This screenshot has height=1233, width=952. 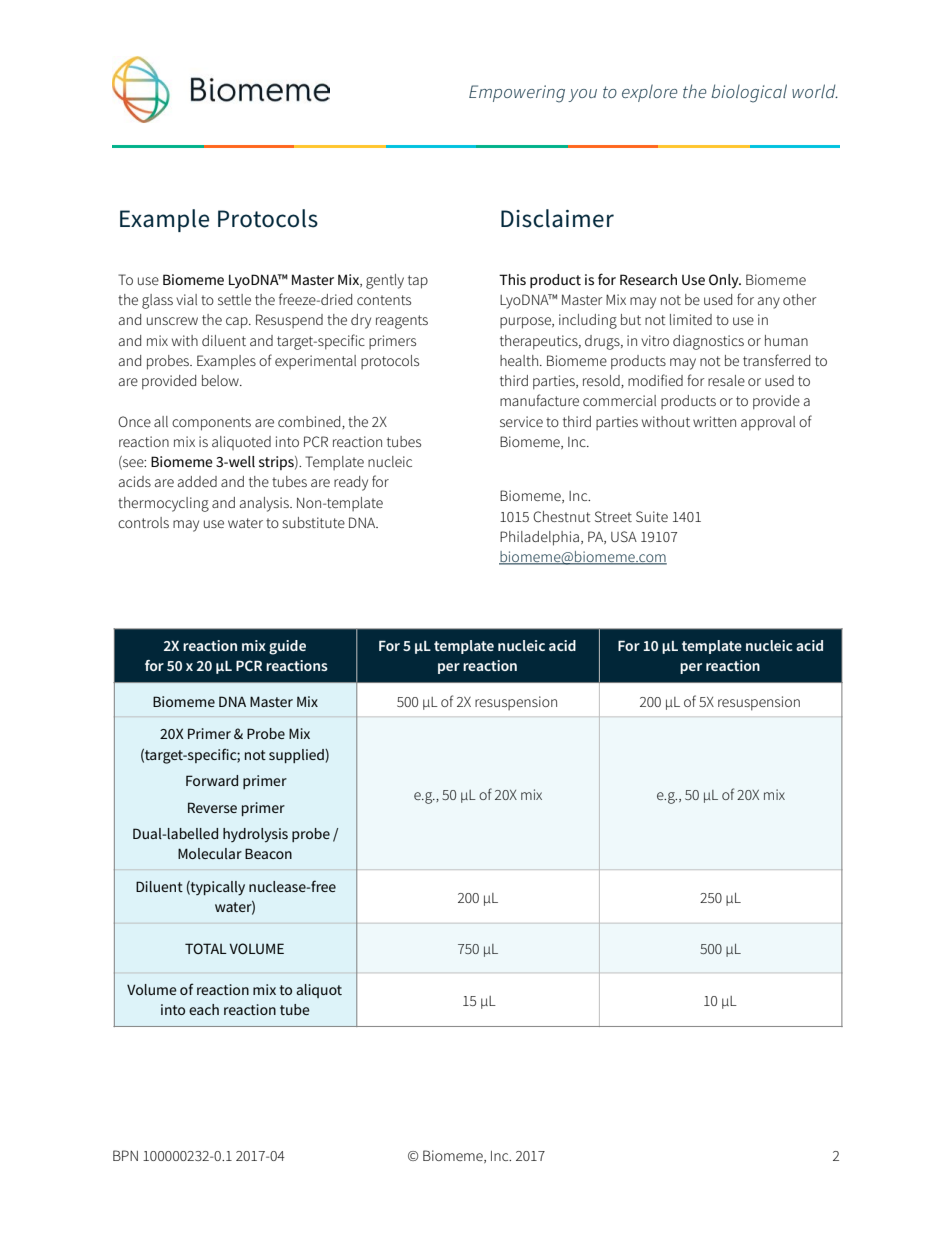 What do you see at coordinates (234, 299) in the screenshot?
I see `settle` at bounding box center [234, 299].
